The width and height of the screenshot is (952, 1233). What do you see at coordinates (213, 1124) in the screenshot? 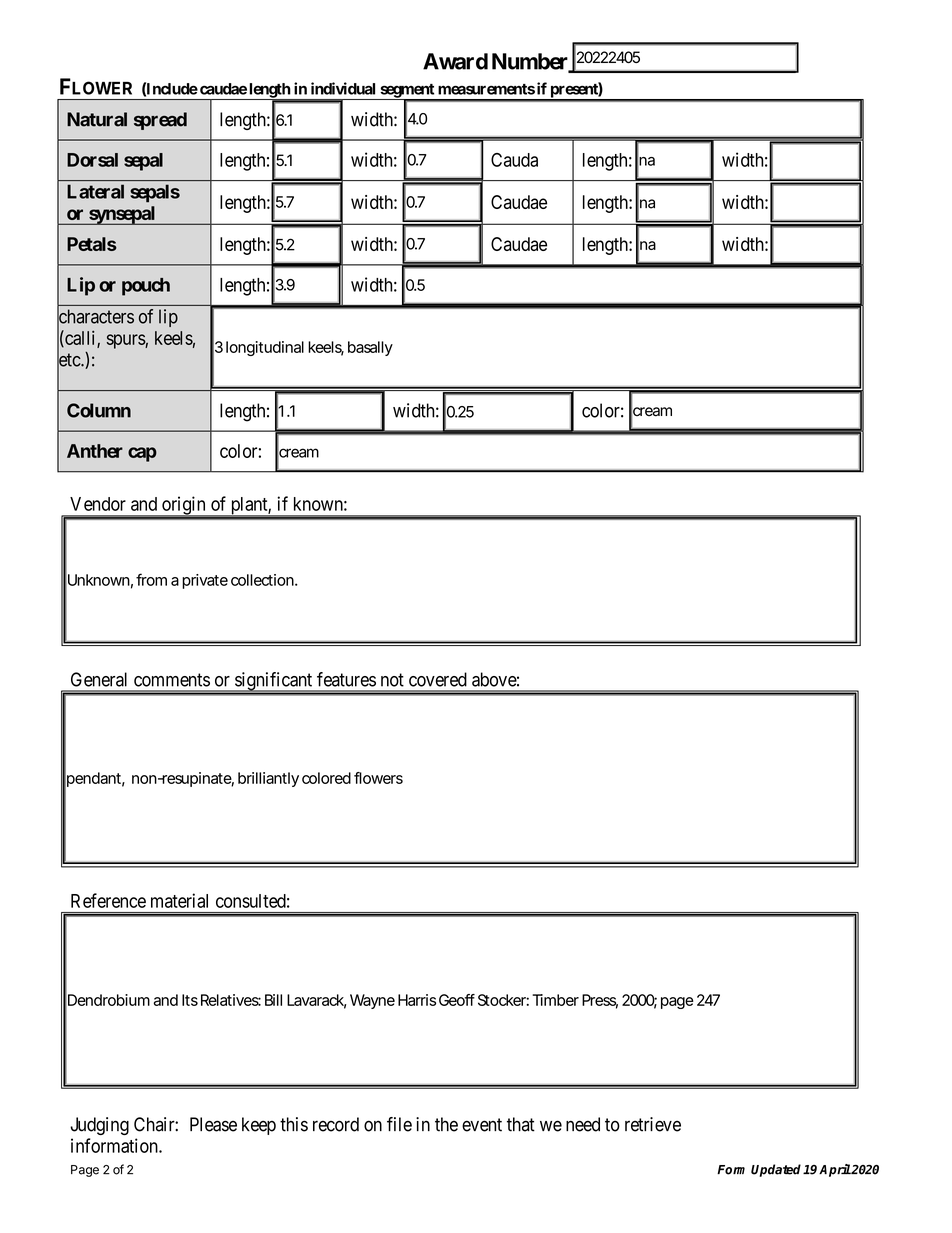
I see `Please` at bounding box center [213, 1124].
